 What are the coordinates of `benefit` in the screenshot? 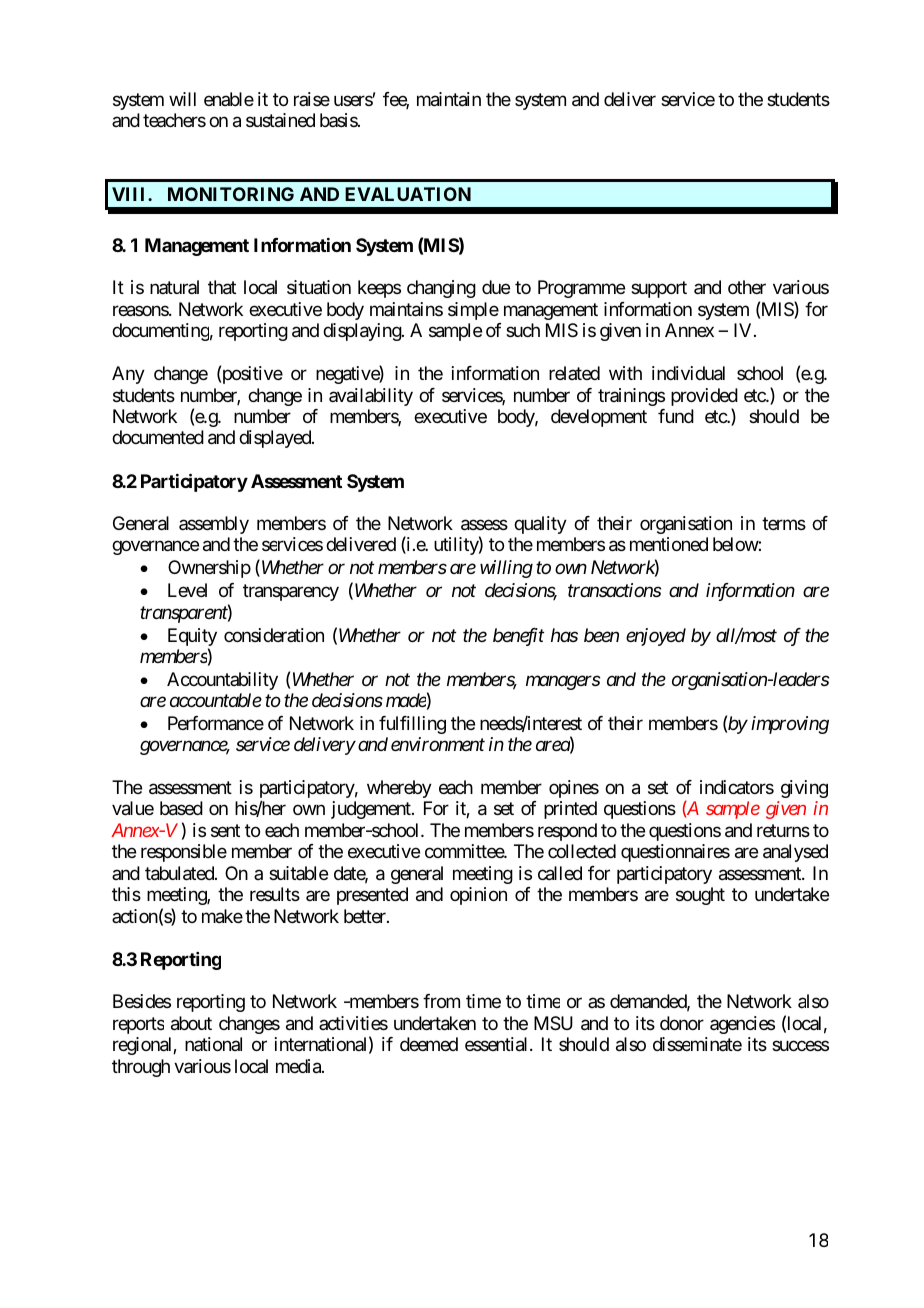 It's located at (518, 637).
